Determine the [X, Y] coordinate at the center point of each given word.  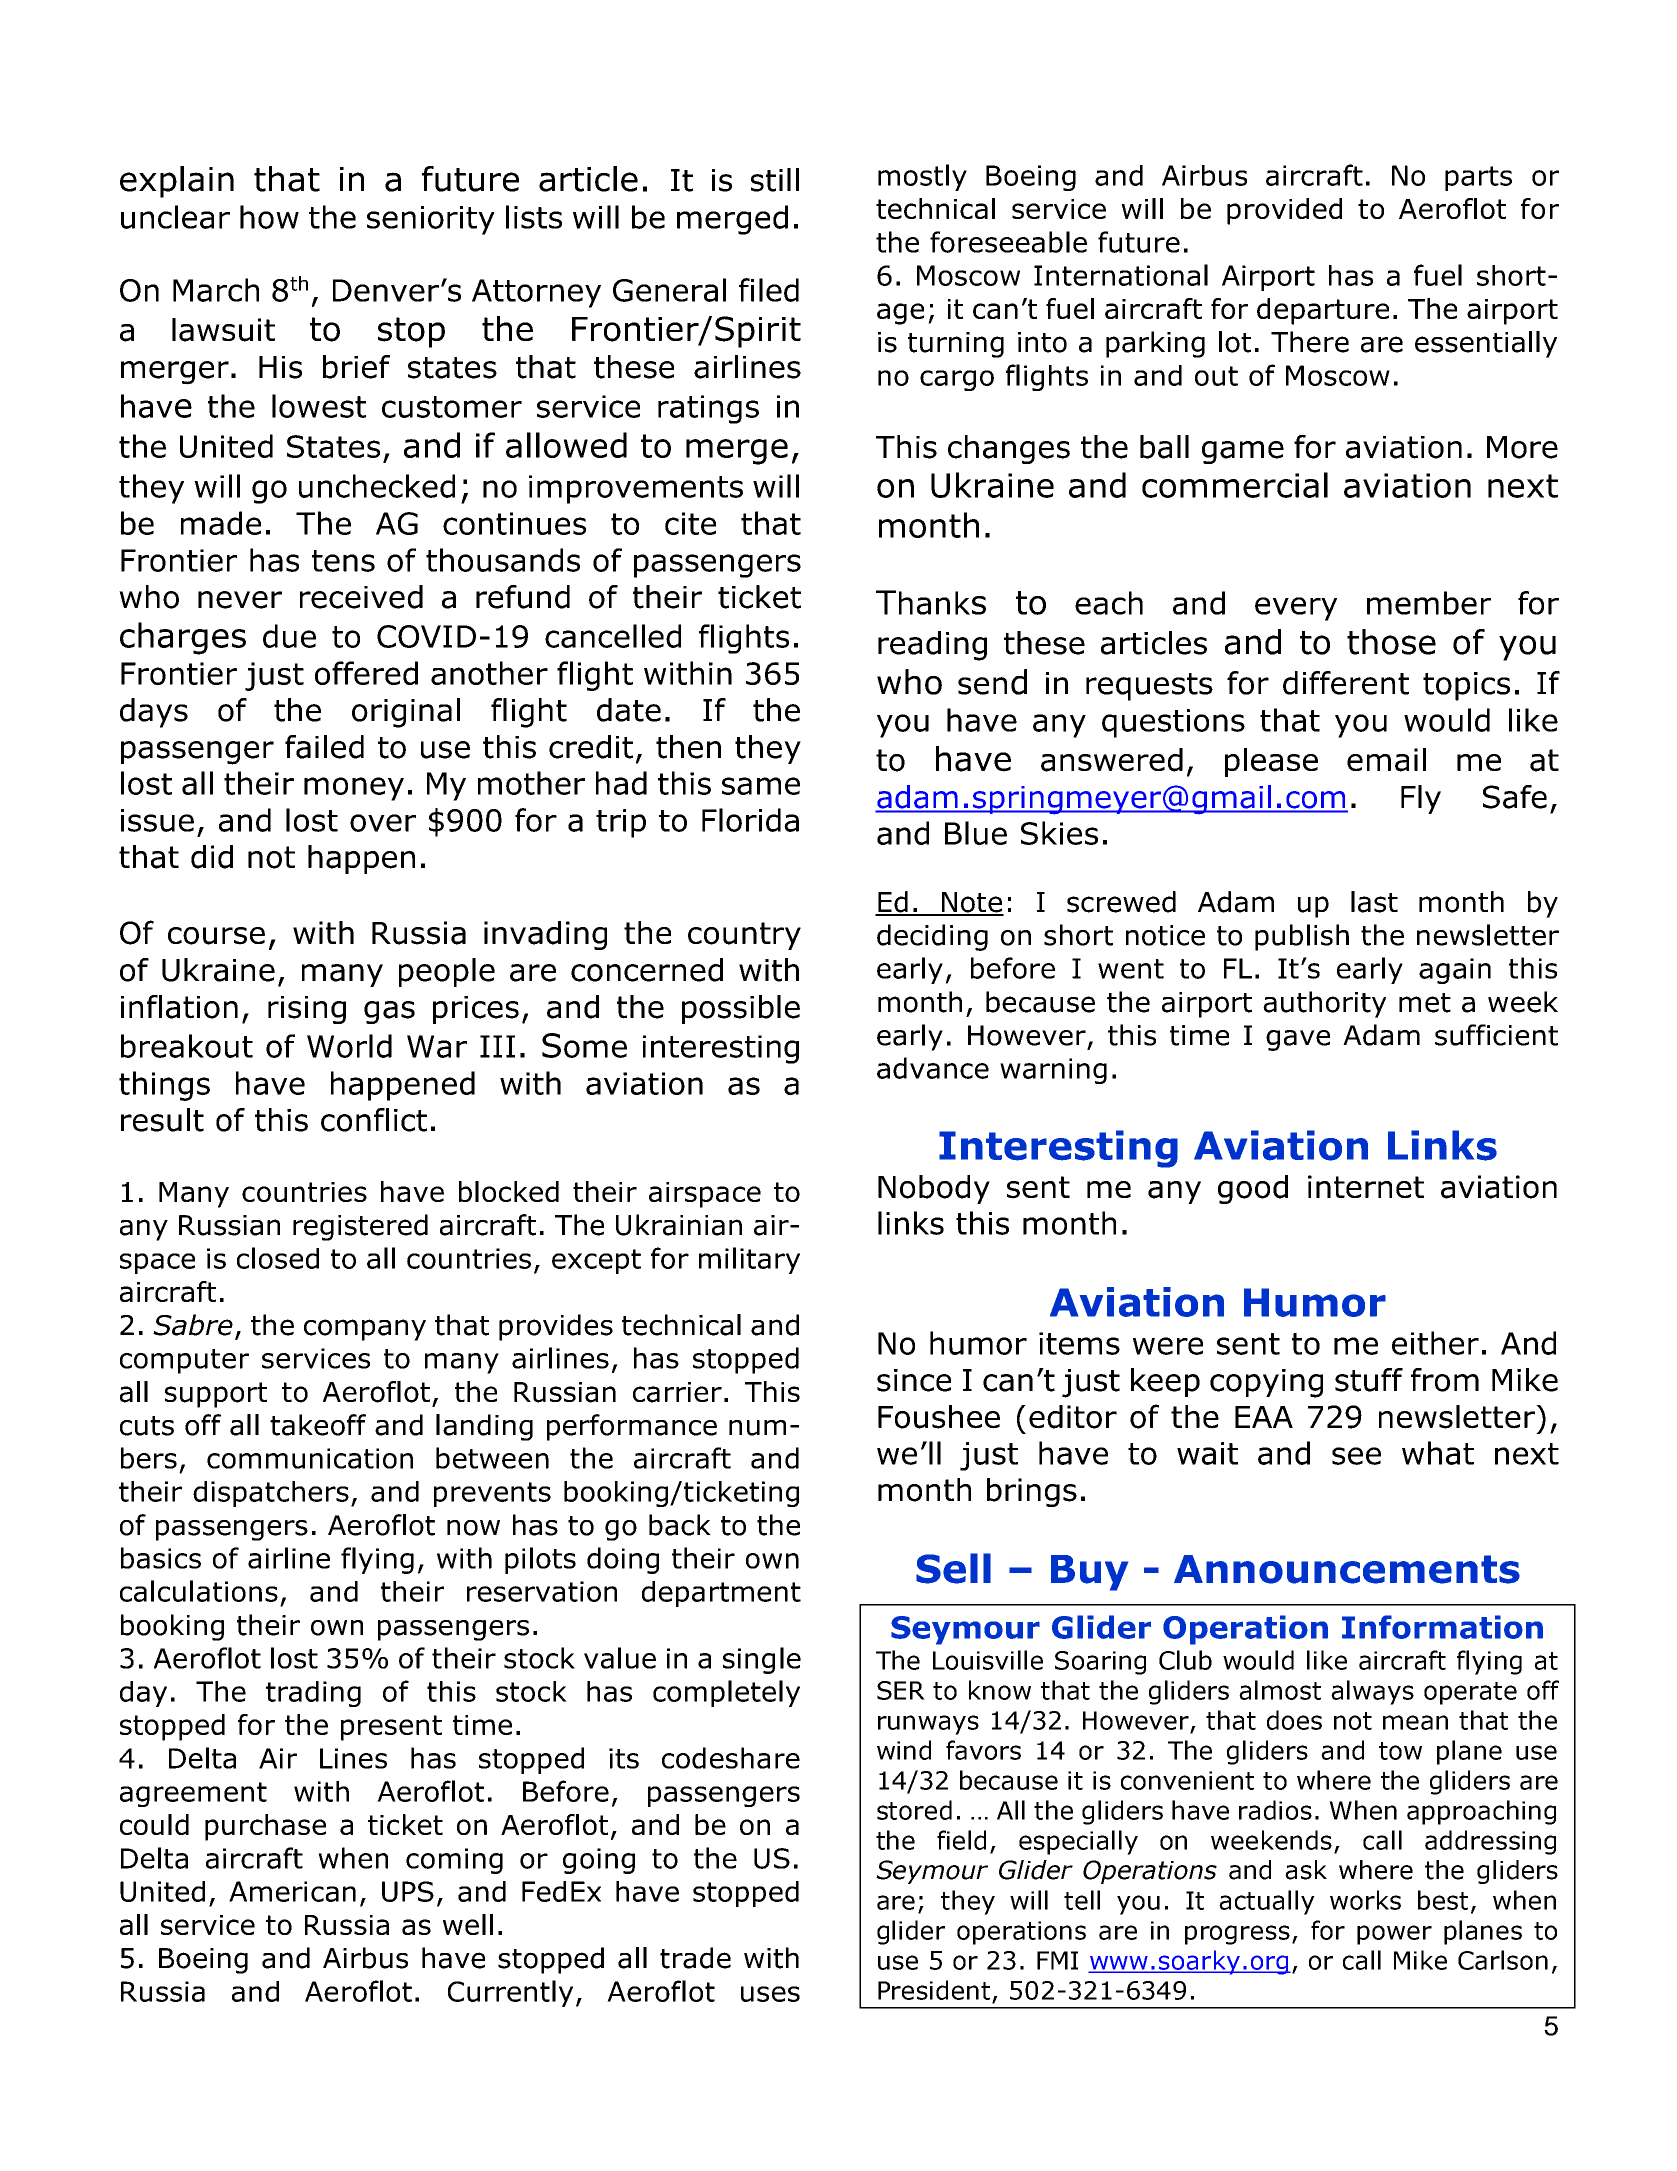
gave [1298, 1040]
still [775, 180]
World [349, 1046]
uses [770, 1994]
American [292, 1891]
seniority [431, 220]
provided [1284, 211]
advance [933, 1068]
